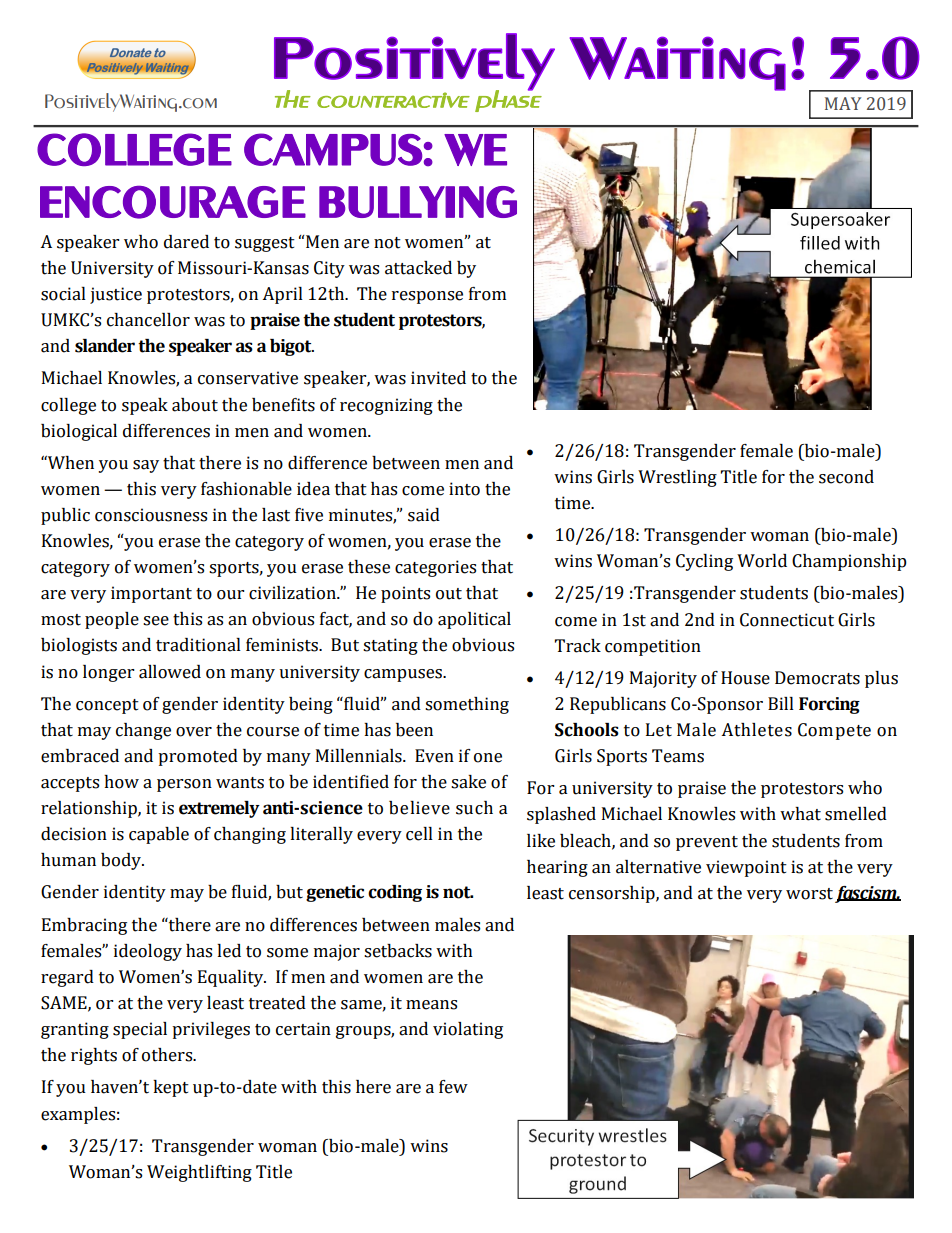  What do you see at coordinates (541, 841) in the screenshot?
I see `like` at bounding box center [541, 841].
